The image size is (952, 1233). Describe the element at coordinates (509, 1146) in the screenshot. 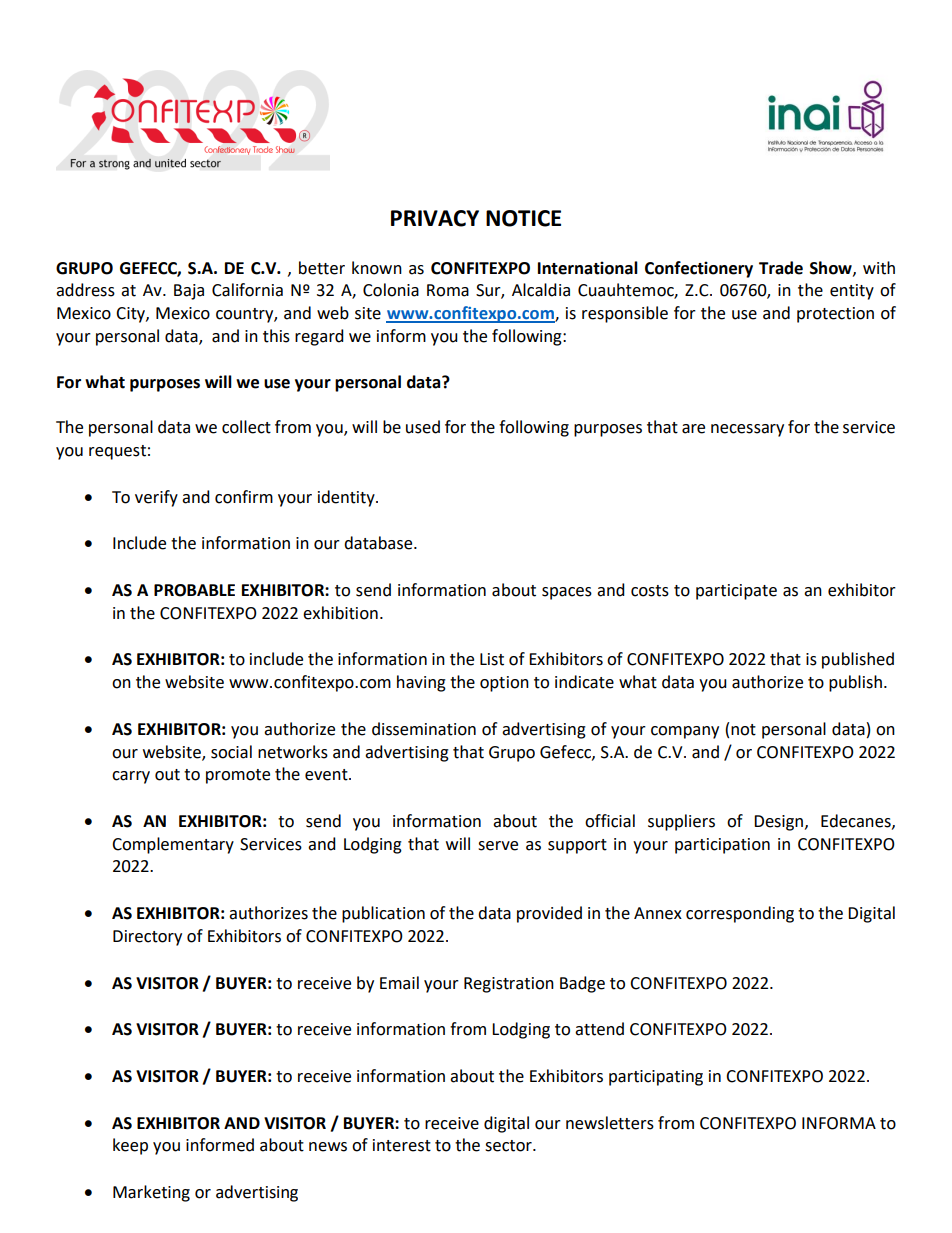

I see `sector` at that location.
